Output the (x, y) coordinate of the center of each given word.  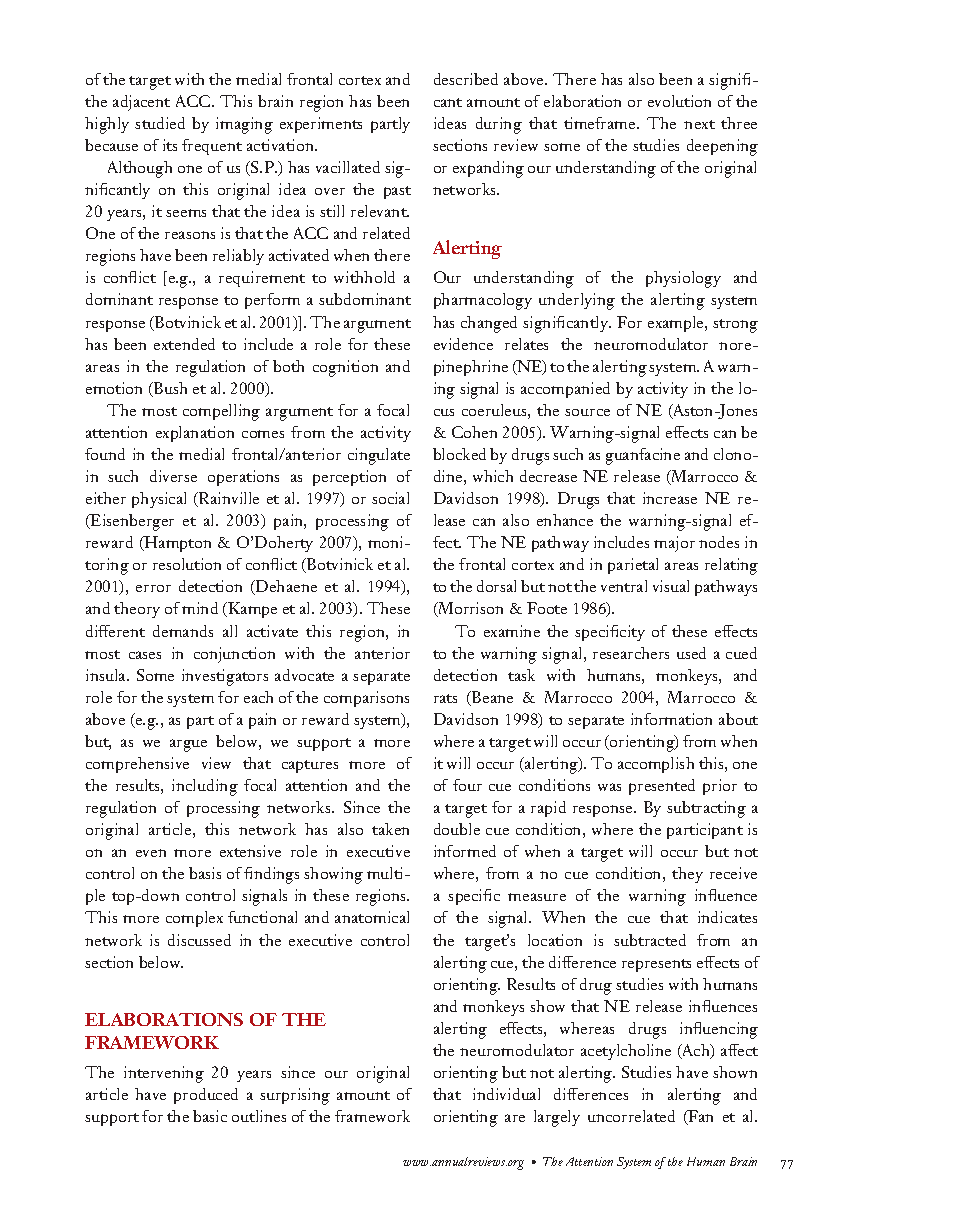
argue (188, 745)
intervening (164, 1074)
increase (670, 498)
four (467, 785)
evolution (679, 101)
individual (506, 1094)
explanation (195, 434)
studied (160, 123)
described (466, 79)
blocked (459, 454)
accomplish (656, 765)
